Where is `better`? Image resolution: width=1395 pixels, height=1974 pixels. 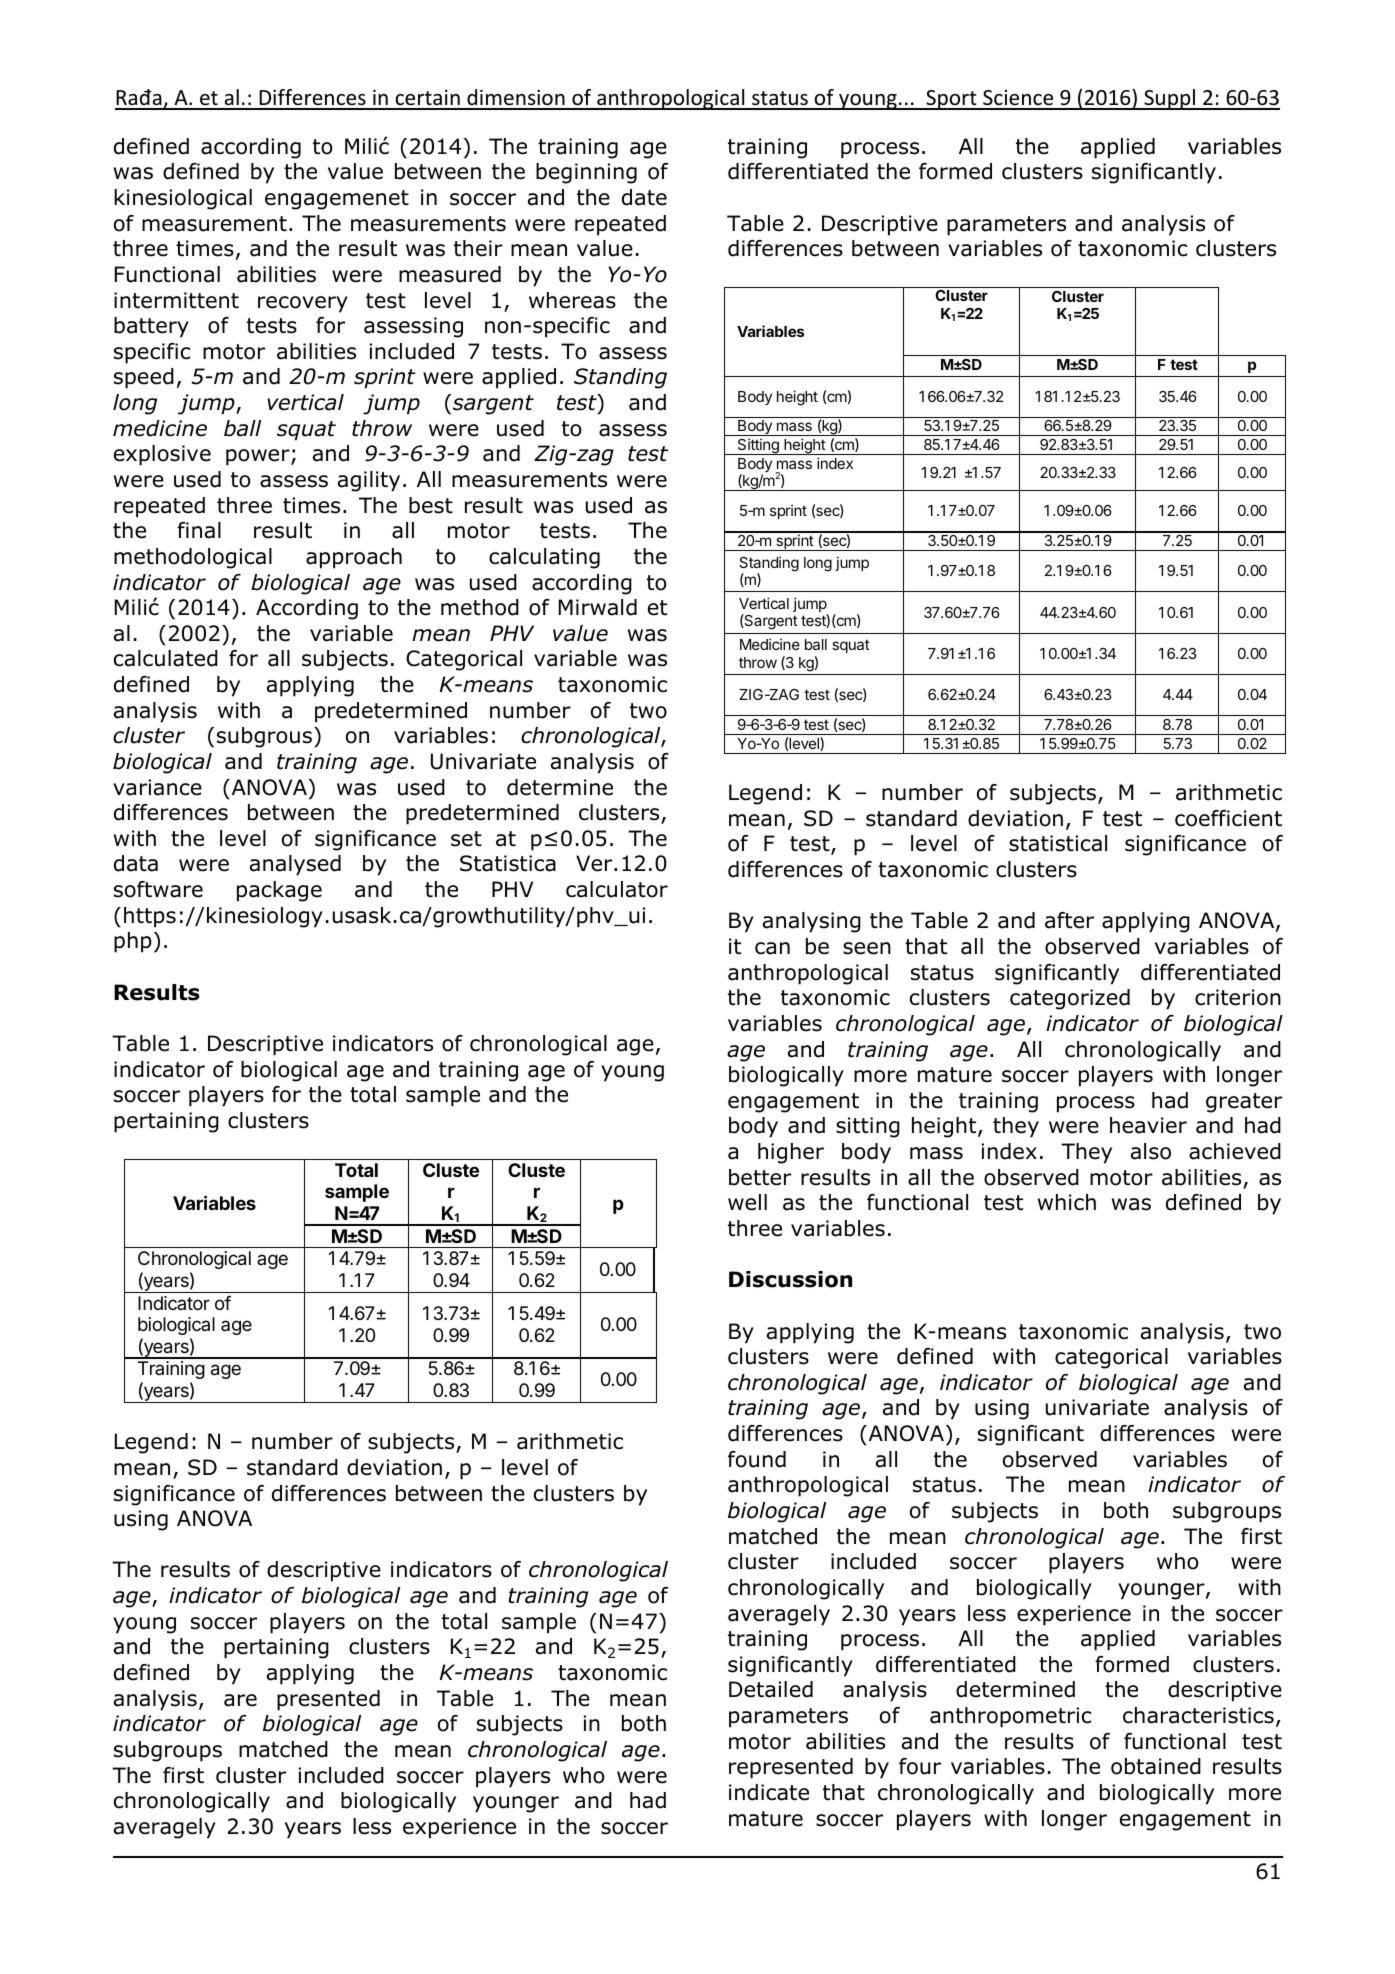
better is located at coordinates (760, 1177).
